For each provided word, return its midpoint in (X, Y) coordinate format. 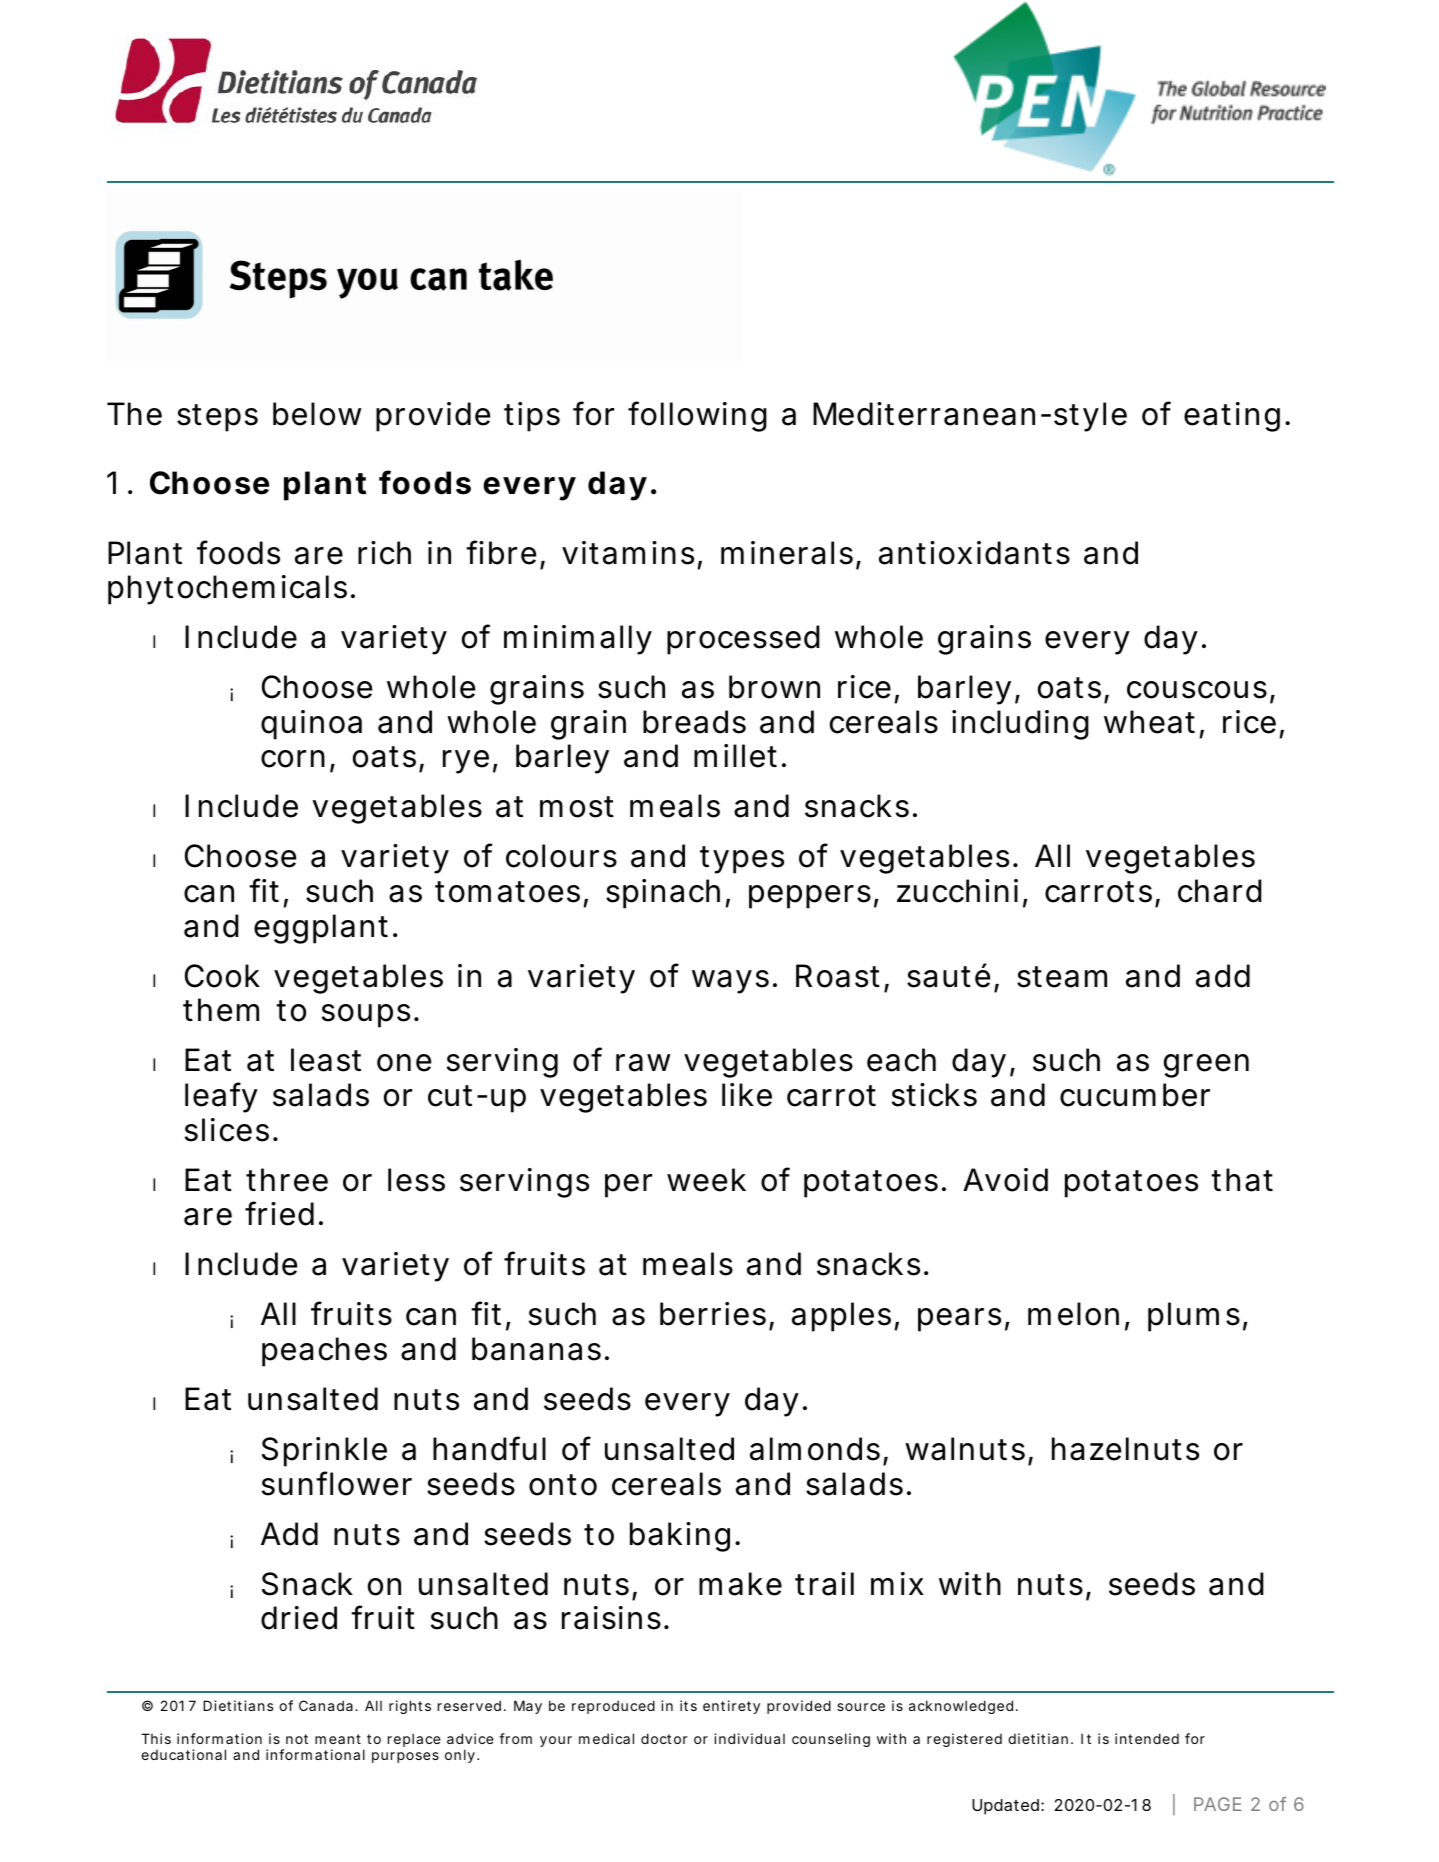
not (297, 1739)
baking (680, 1537)
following (697, 416)
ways (730, 982)
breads (694, 722)
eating (1232, 417)
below (317, 414)
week (706, 1180)
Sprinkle (324, 1452)
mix (897, 1583)
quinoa (311, 725)
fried (279, 1213)
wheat (1149, 722)
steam (1062, 977)
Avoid (1005, 1180)
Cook (222, 976)
